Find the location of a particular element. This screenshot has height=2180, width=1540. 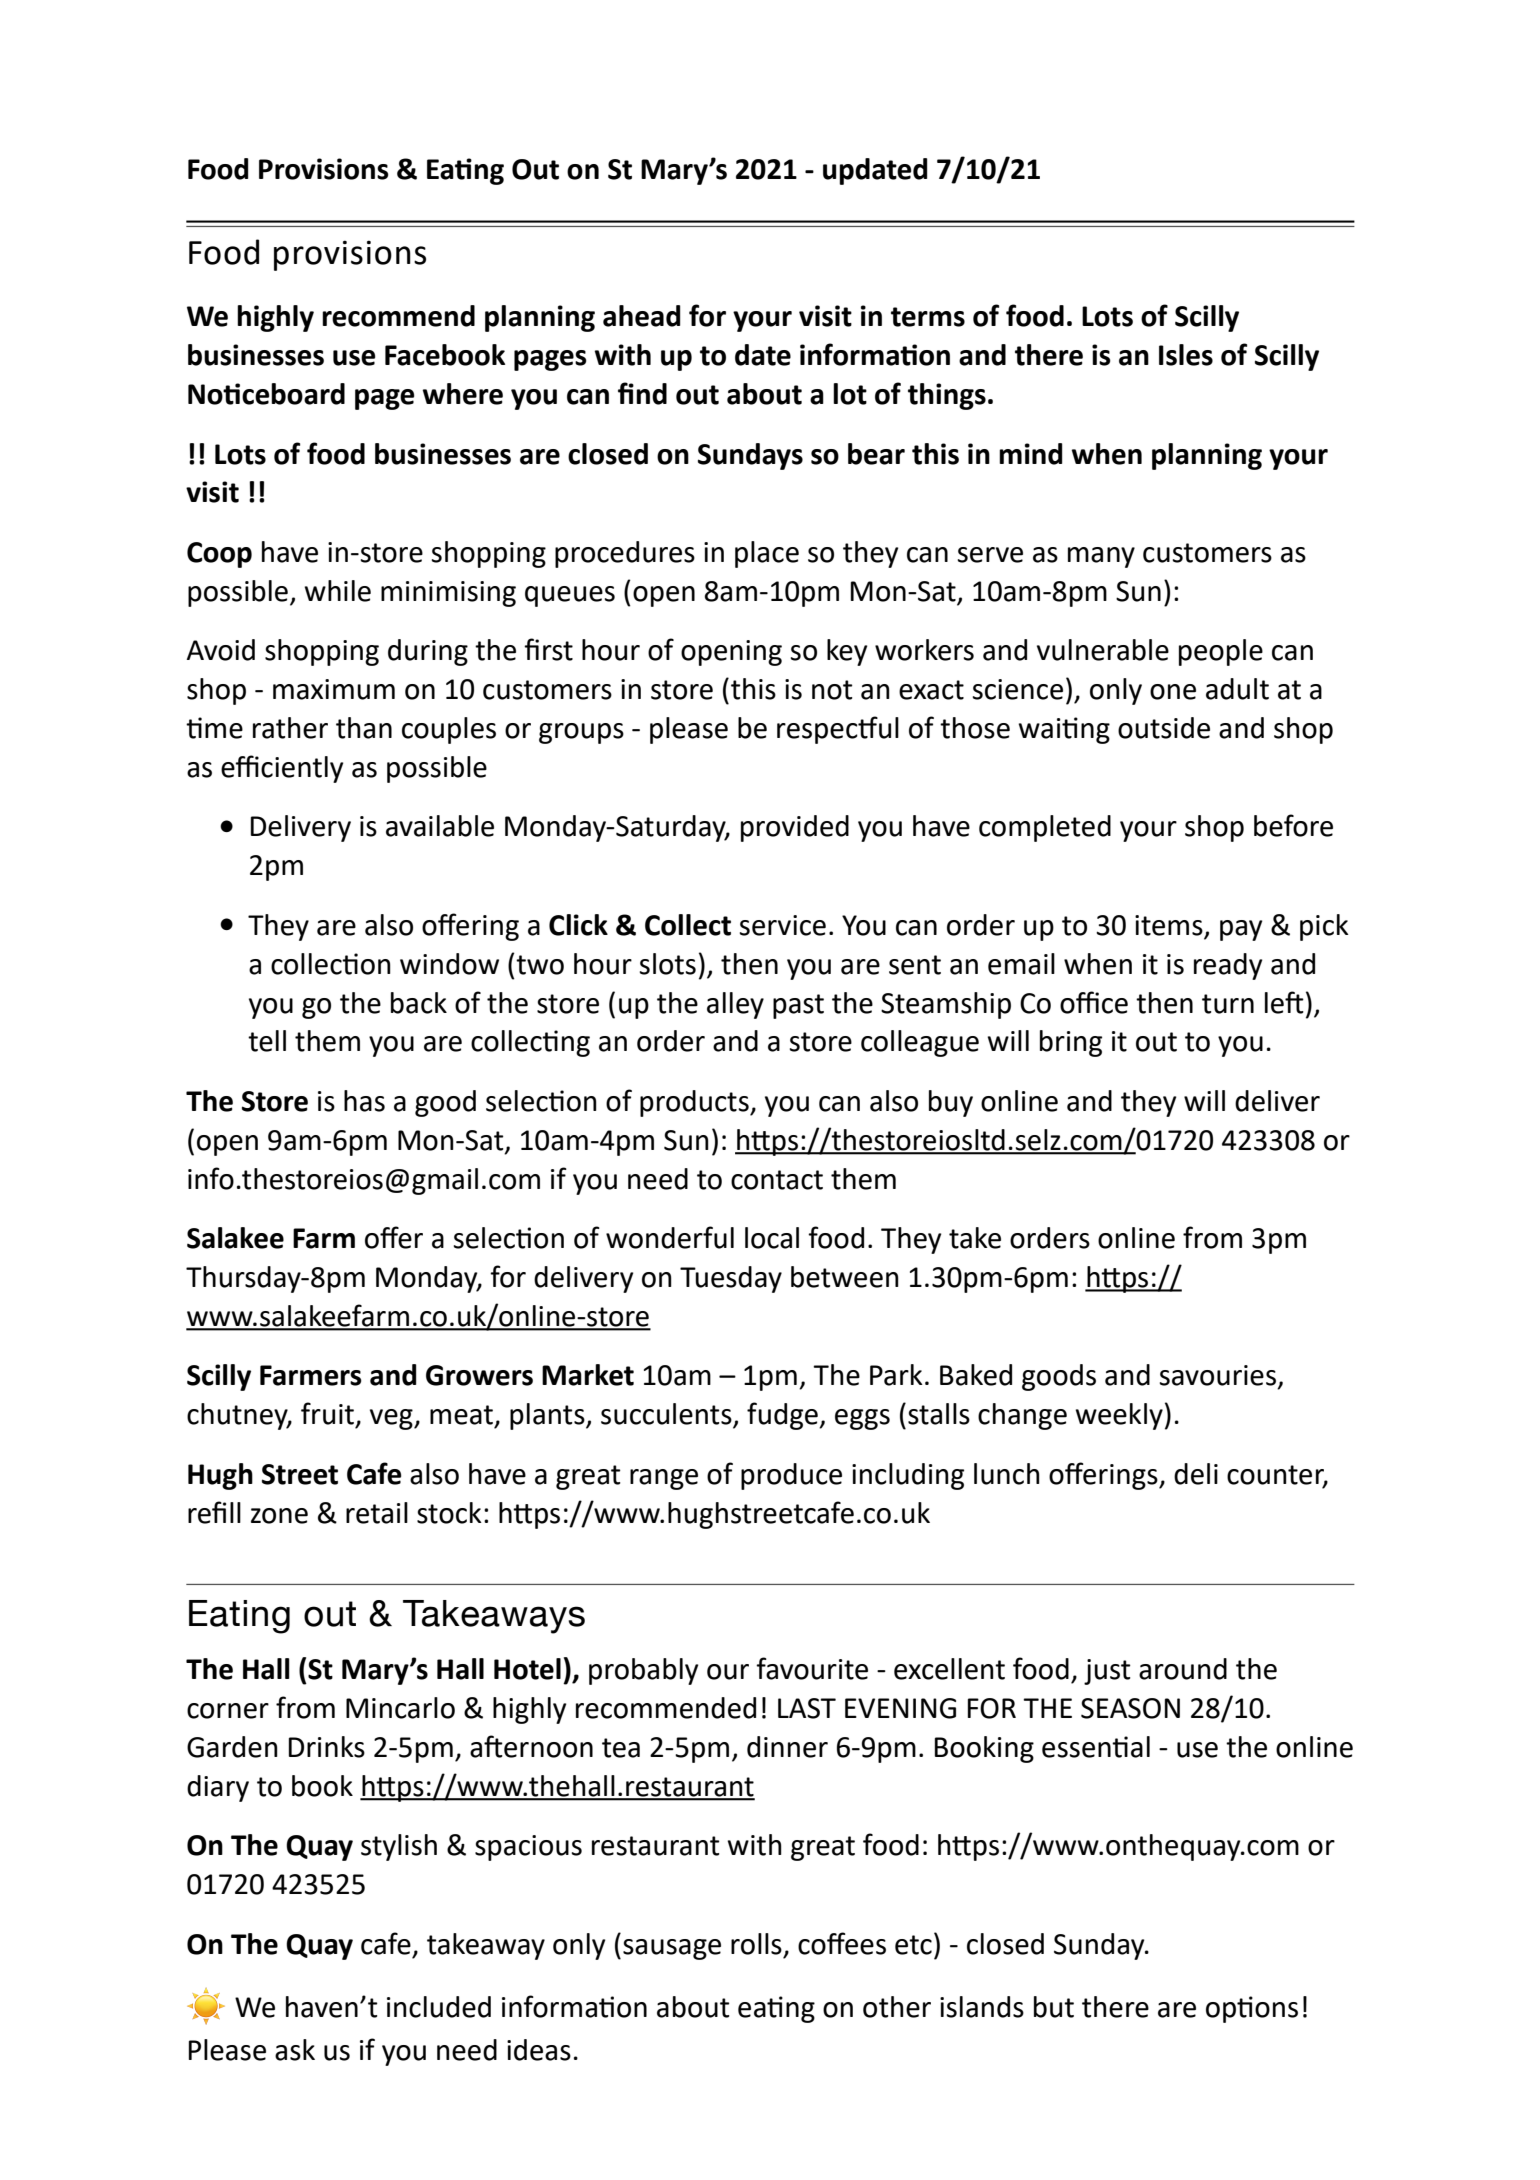

retail is located at coordinates (377, 1513).
